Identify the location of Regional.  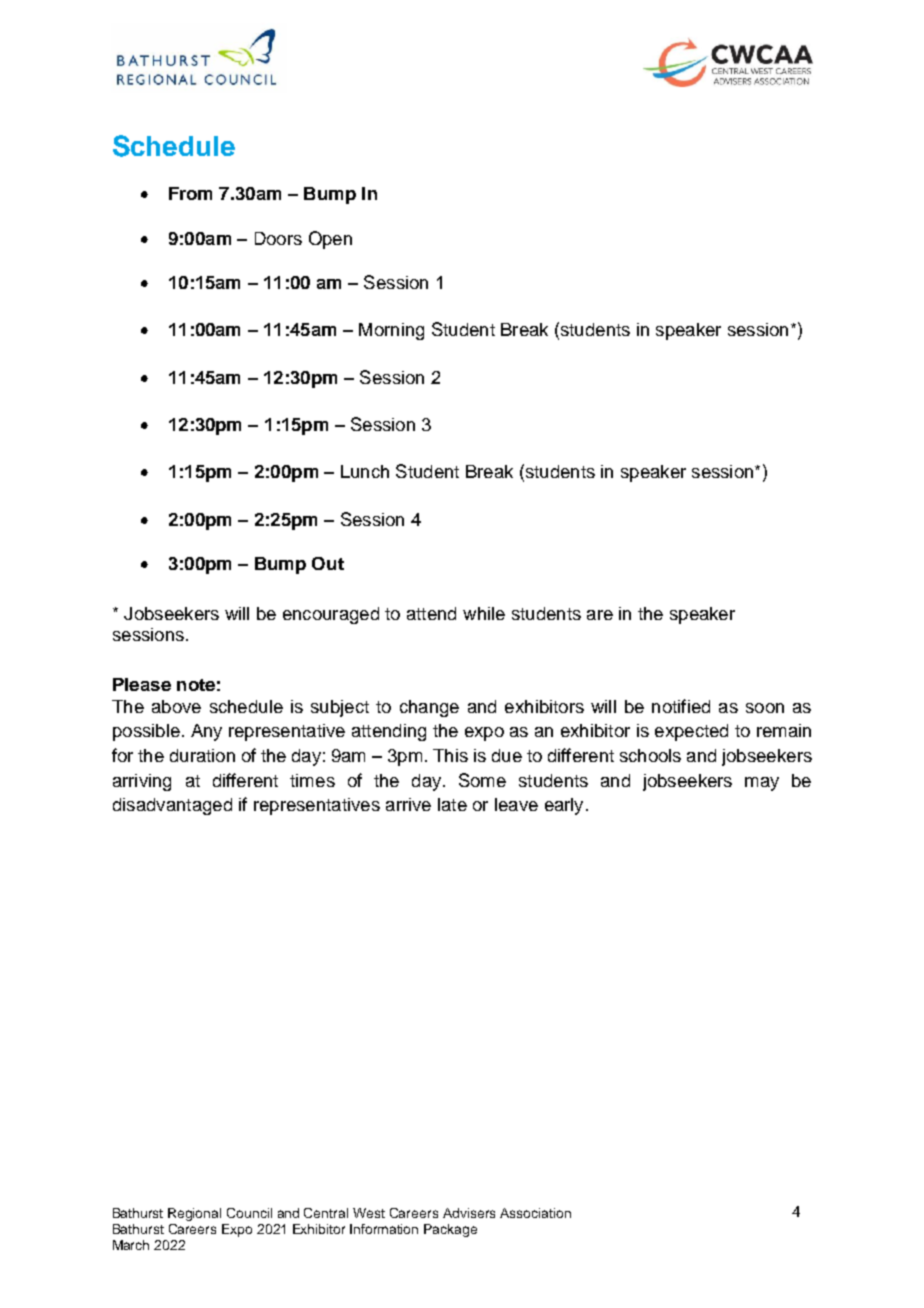
(194, 1214).
